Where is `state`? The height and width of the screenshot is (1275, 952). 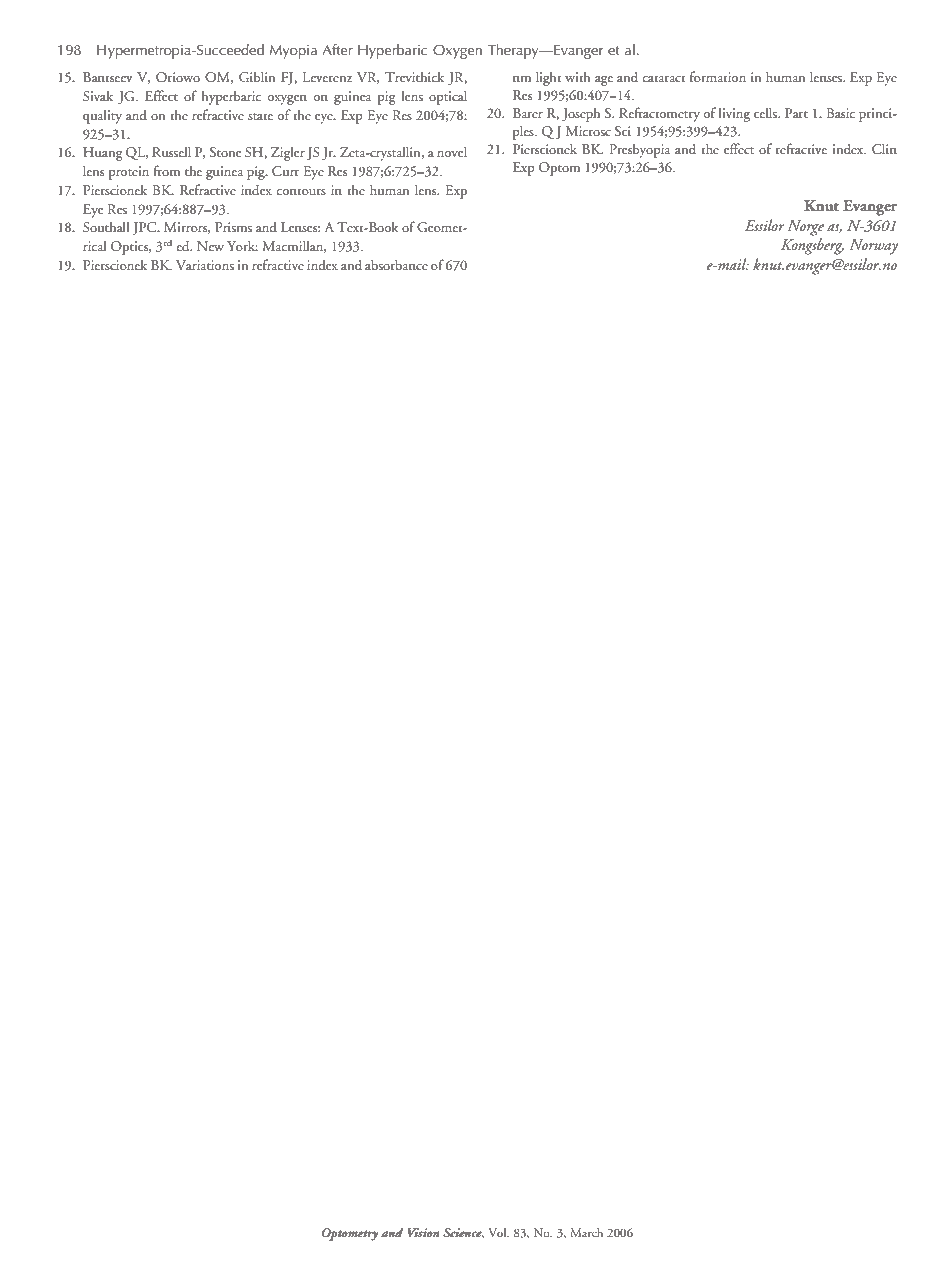
state is located at coordinates (260, 116).
